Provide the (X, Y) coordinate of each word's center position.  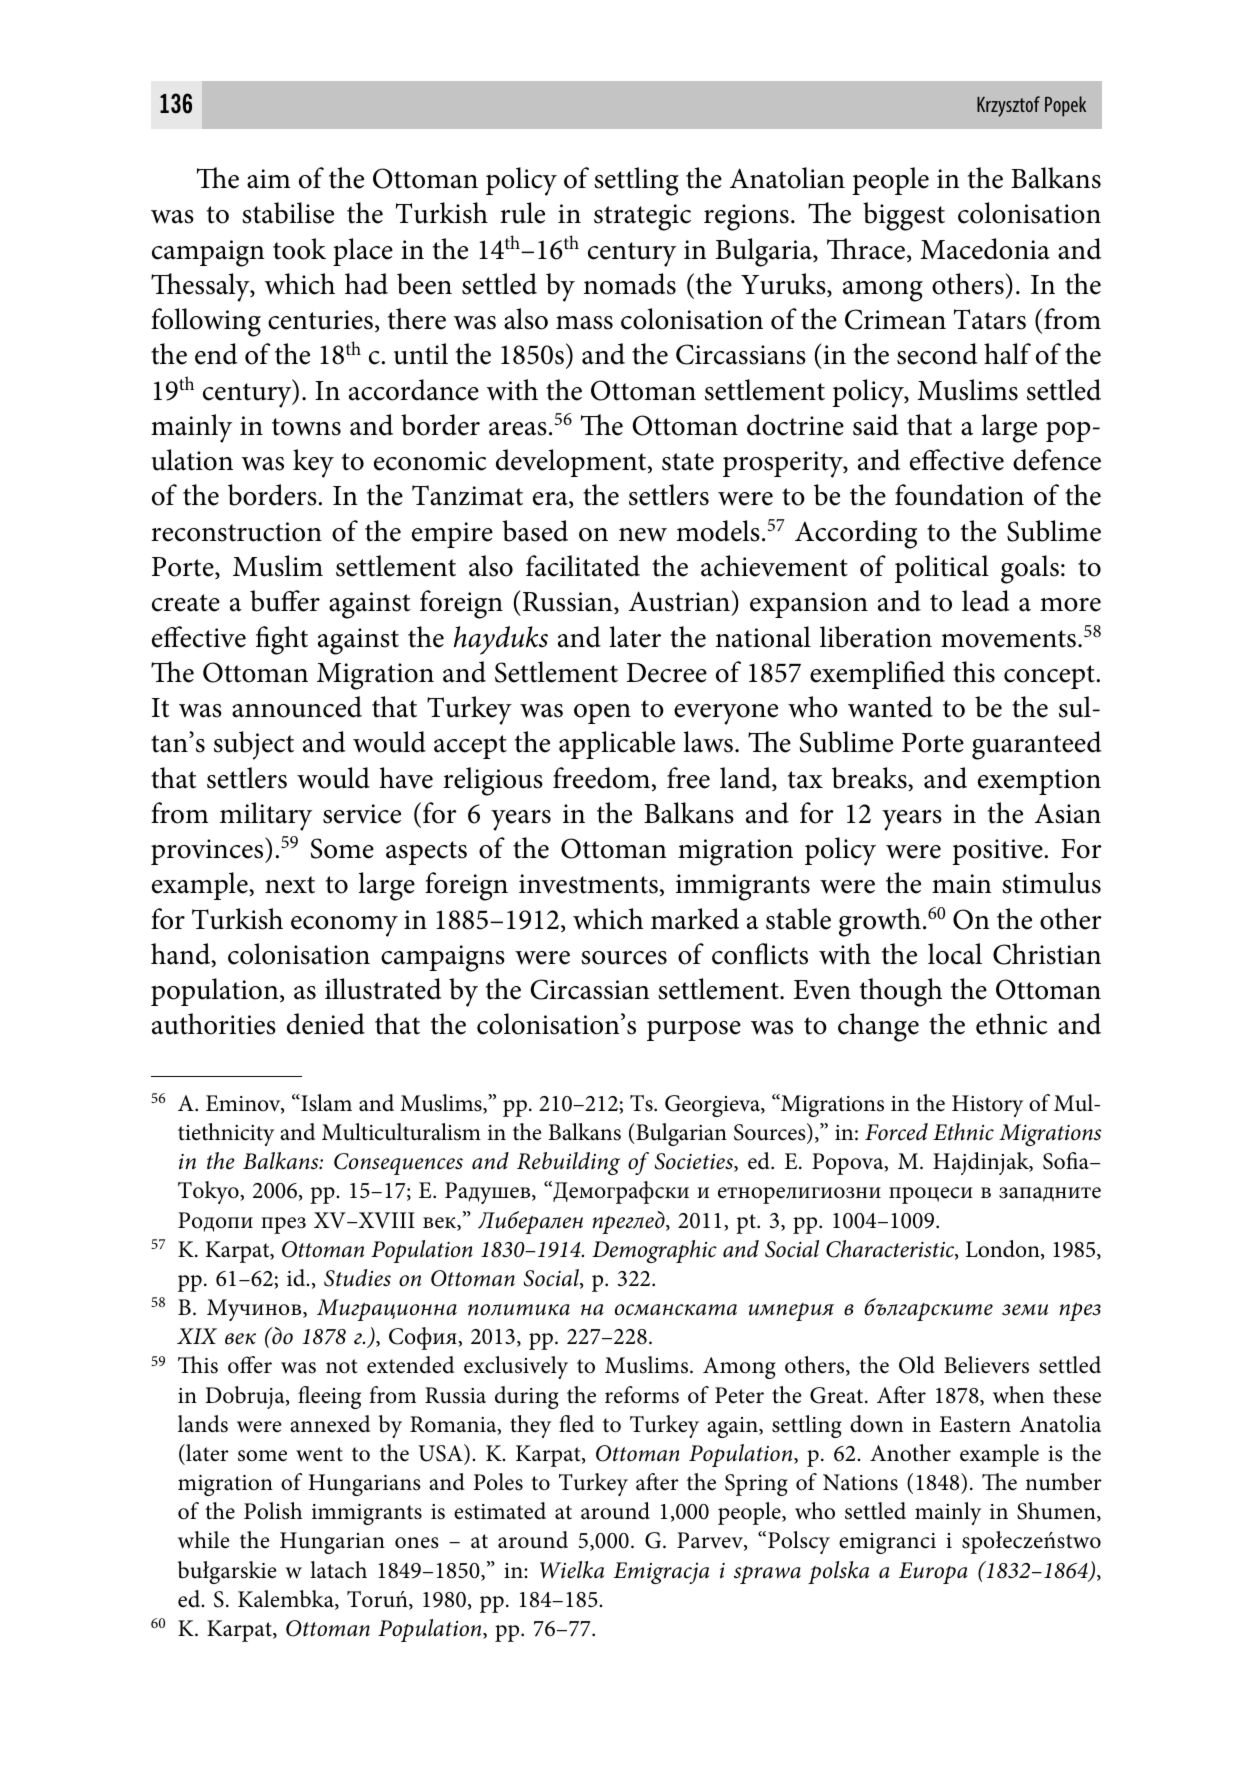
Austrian (679, 601)
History (987, 1106)
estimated (500, 1511)
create (186, 603)
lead (985, 601)
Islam (325, 1103)
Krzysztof (1008, 106)
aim (268, 179)
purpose (694, 1030)
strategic (642, 217)
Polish (273, 1511)
